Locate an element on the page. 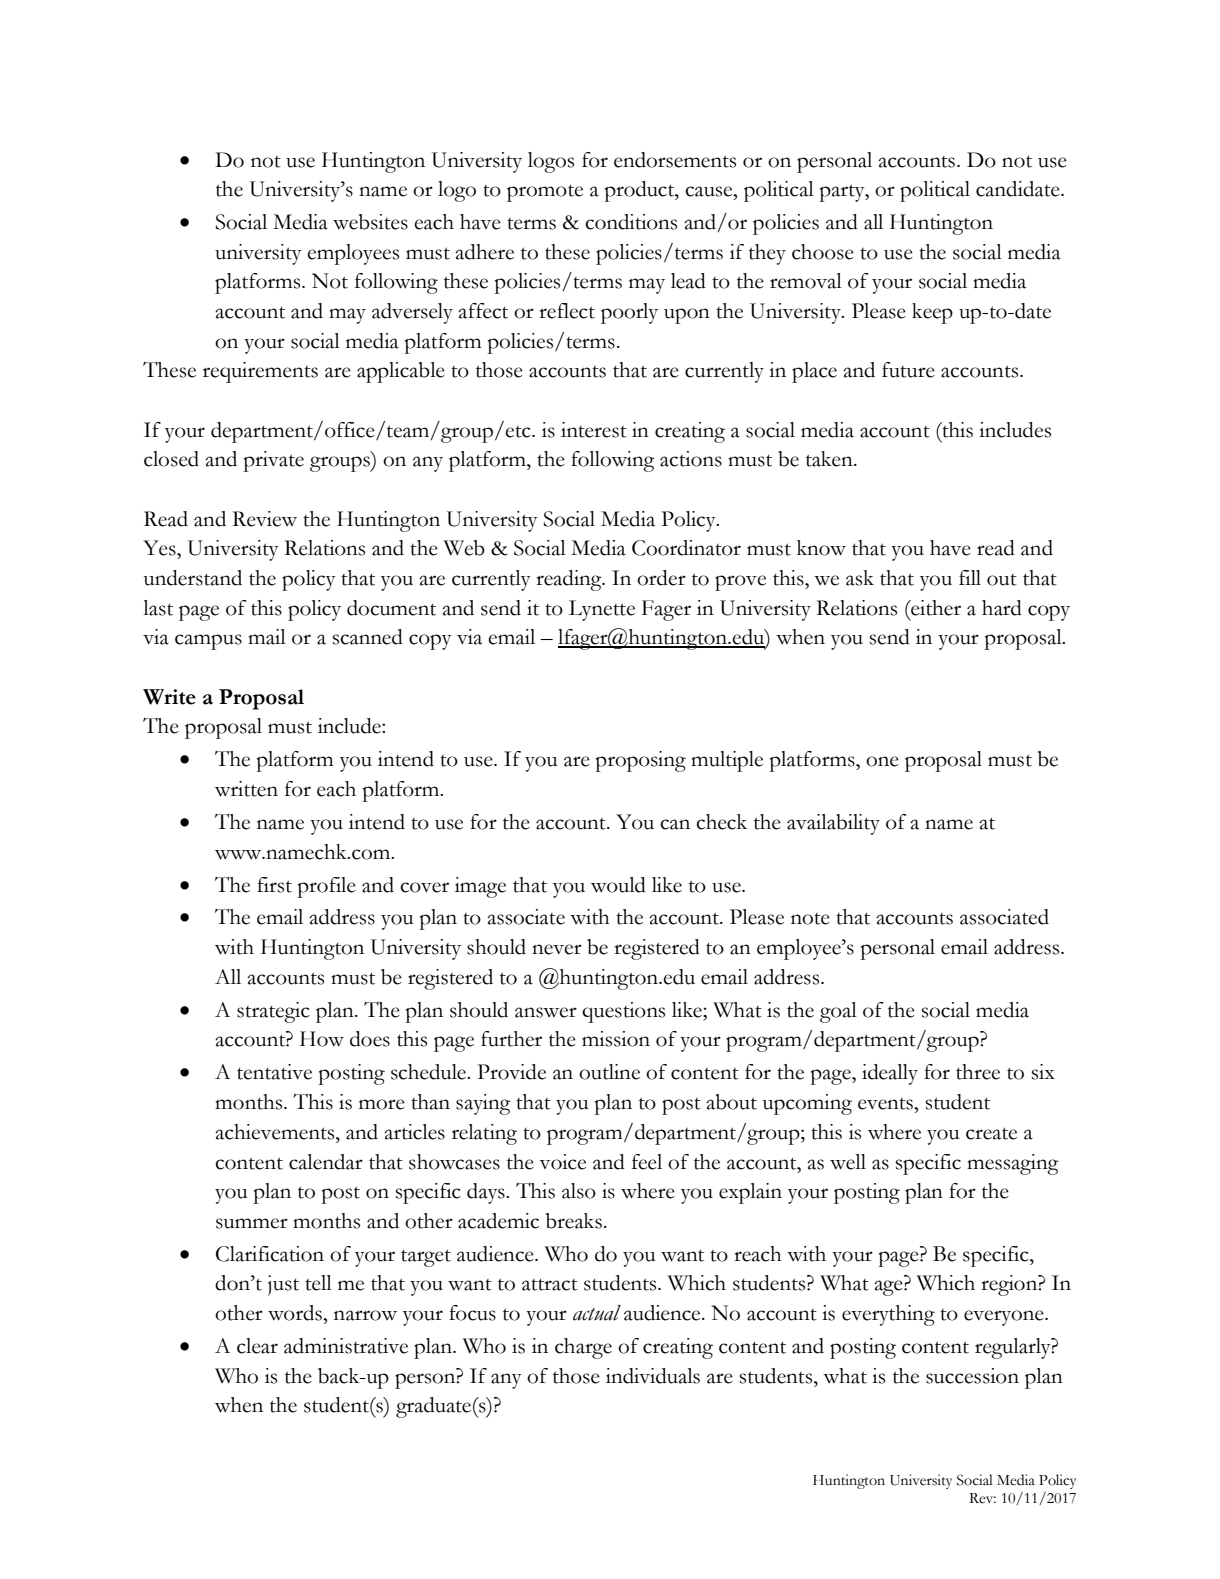 Image resolution: width=1220 pixels, height=1579 pixels. clear is located at coordinates (257, 1346).
